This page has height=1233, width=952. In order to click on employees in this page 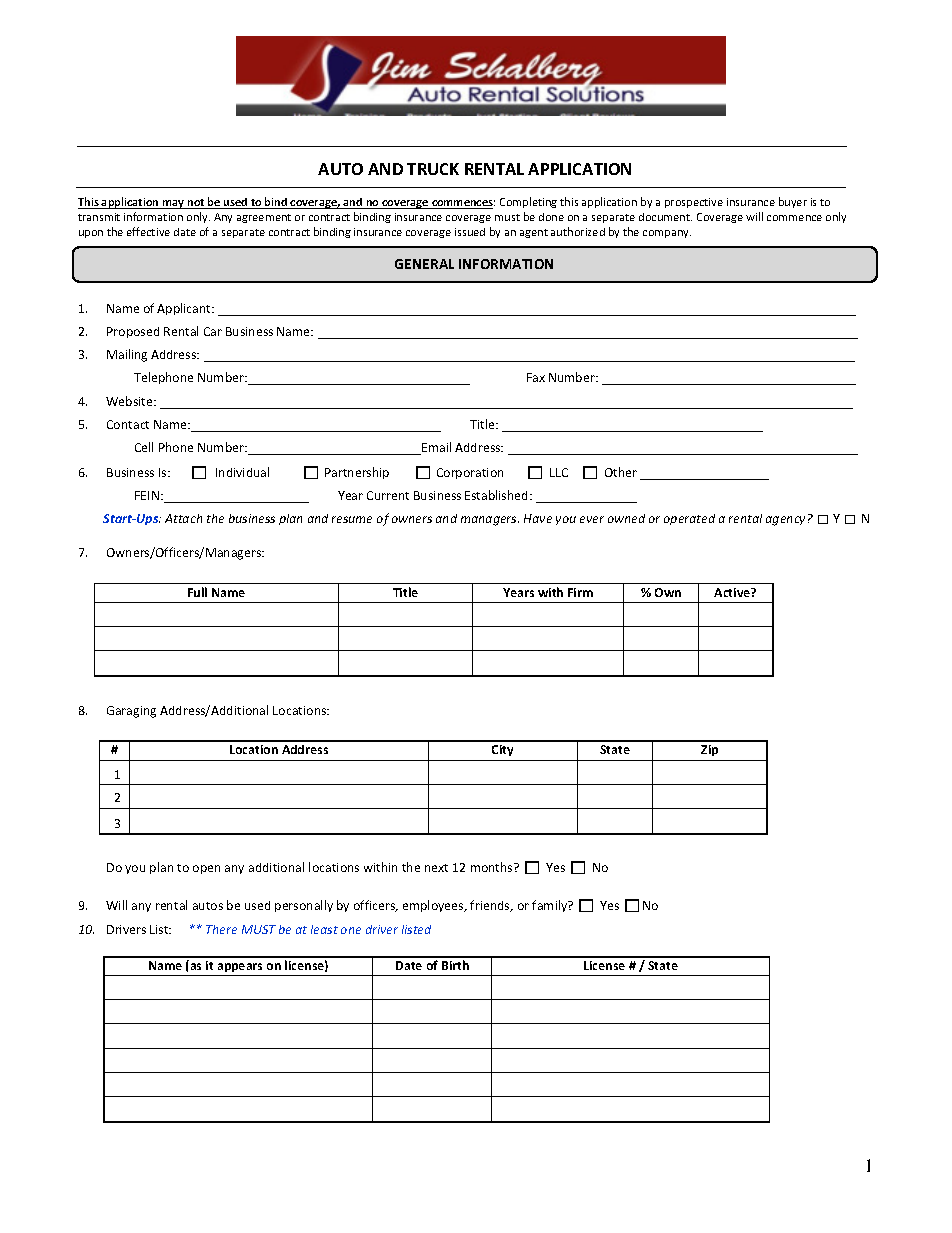, I will do `click(434, 906)`.
